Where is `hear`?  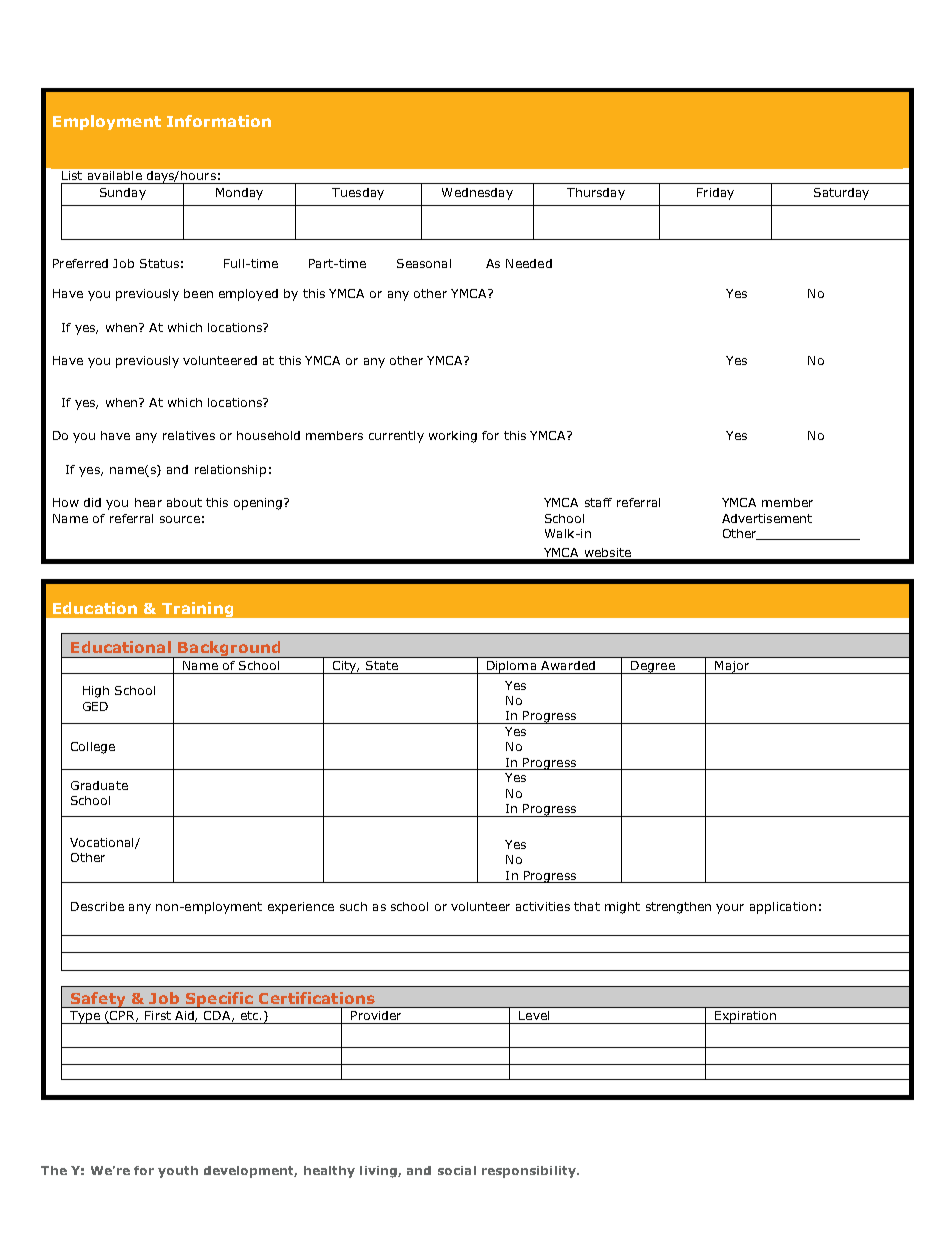 hear is located at coordinates (148, 502).
